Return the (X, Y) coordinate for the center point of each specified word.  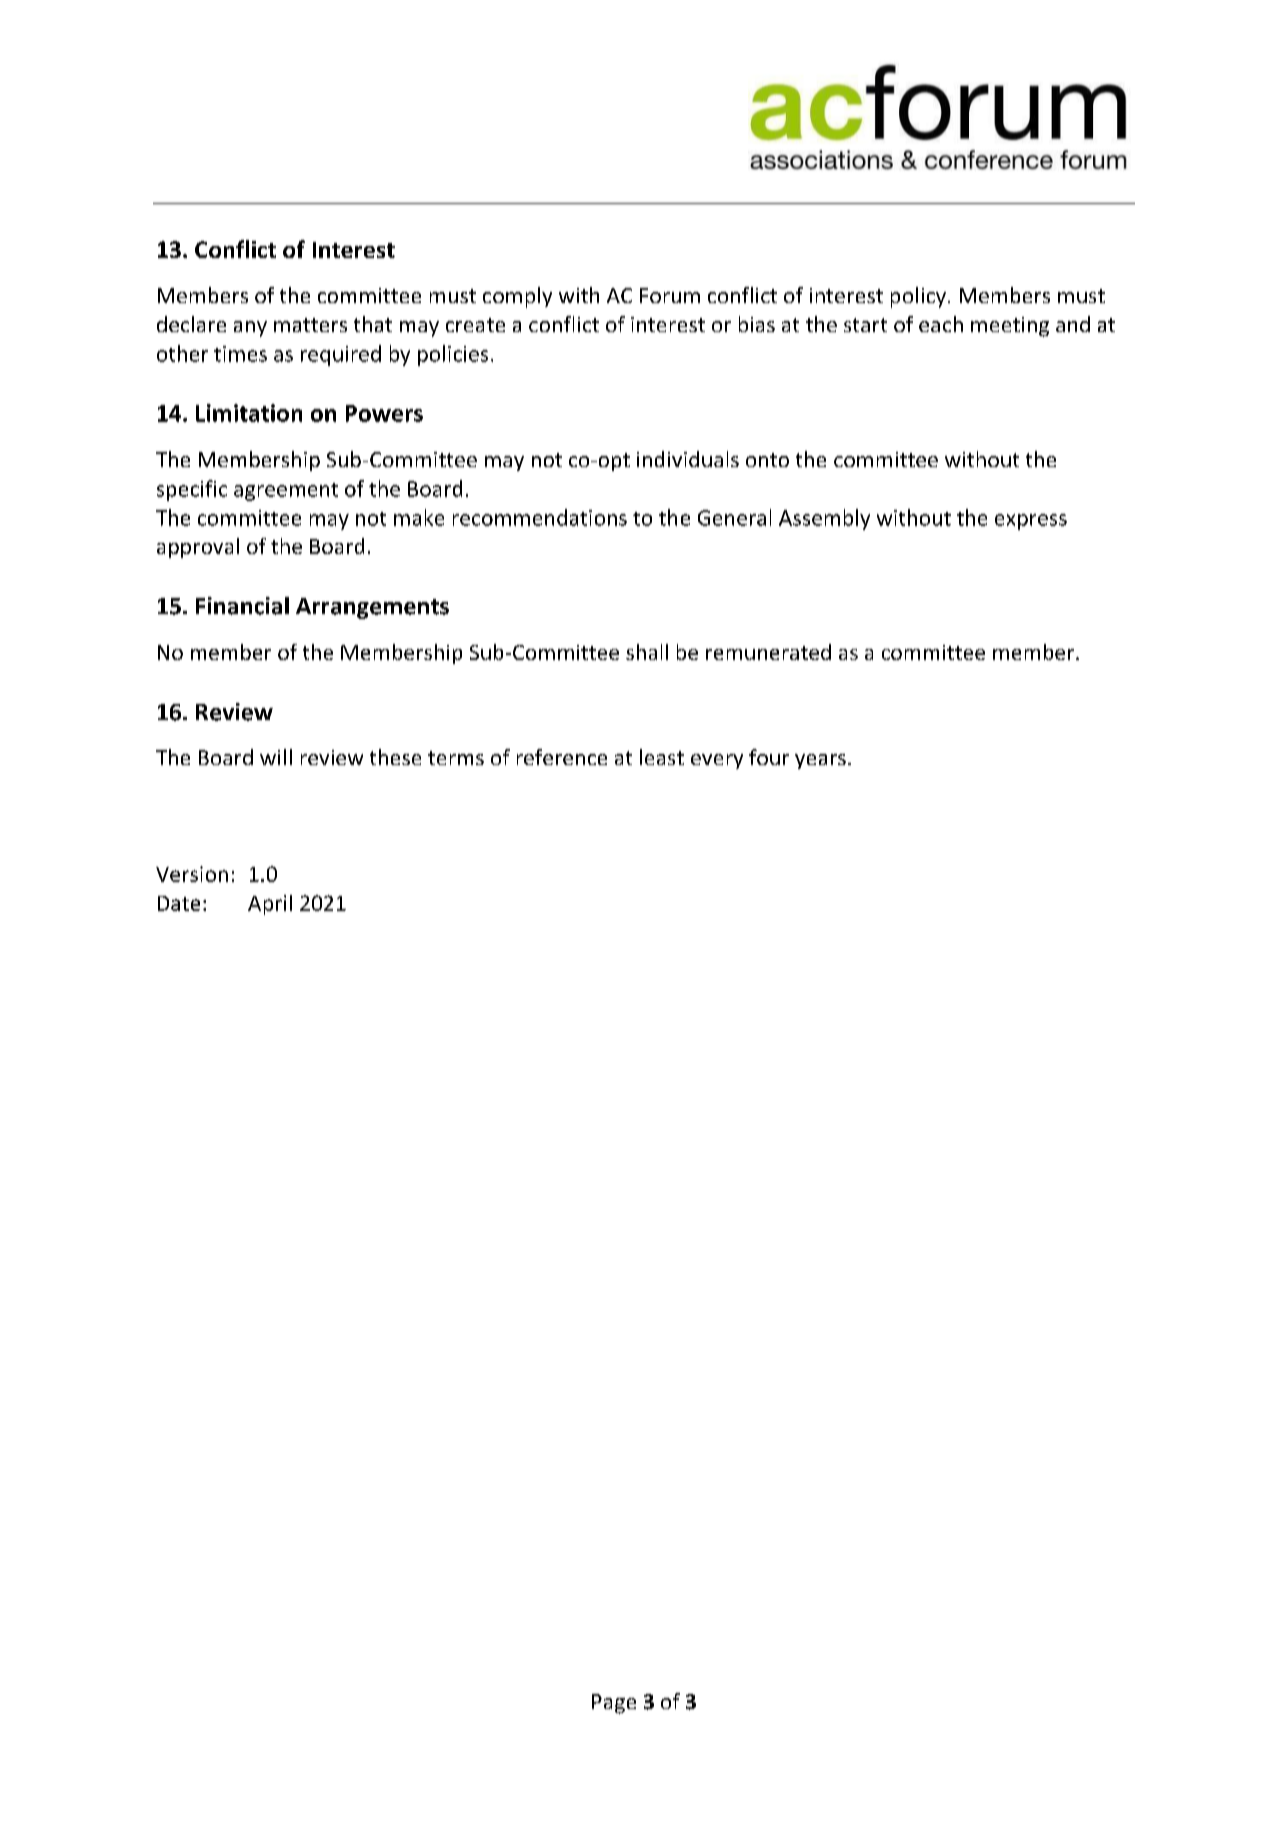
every (717, 761)
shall (647, 652)
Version (192, 874)
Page (614, 1704)
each (941, 324)
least (662, 757)
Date (179, 903)
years (820, 761)
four (769, 757)
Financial (242, 606)
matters (310, 325)
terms (456, 758)
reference (562, 757)
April (270, 905)
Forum (670, 295)
